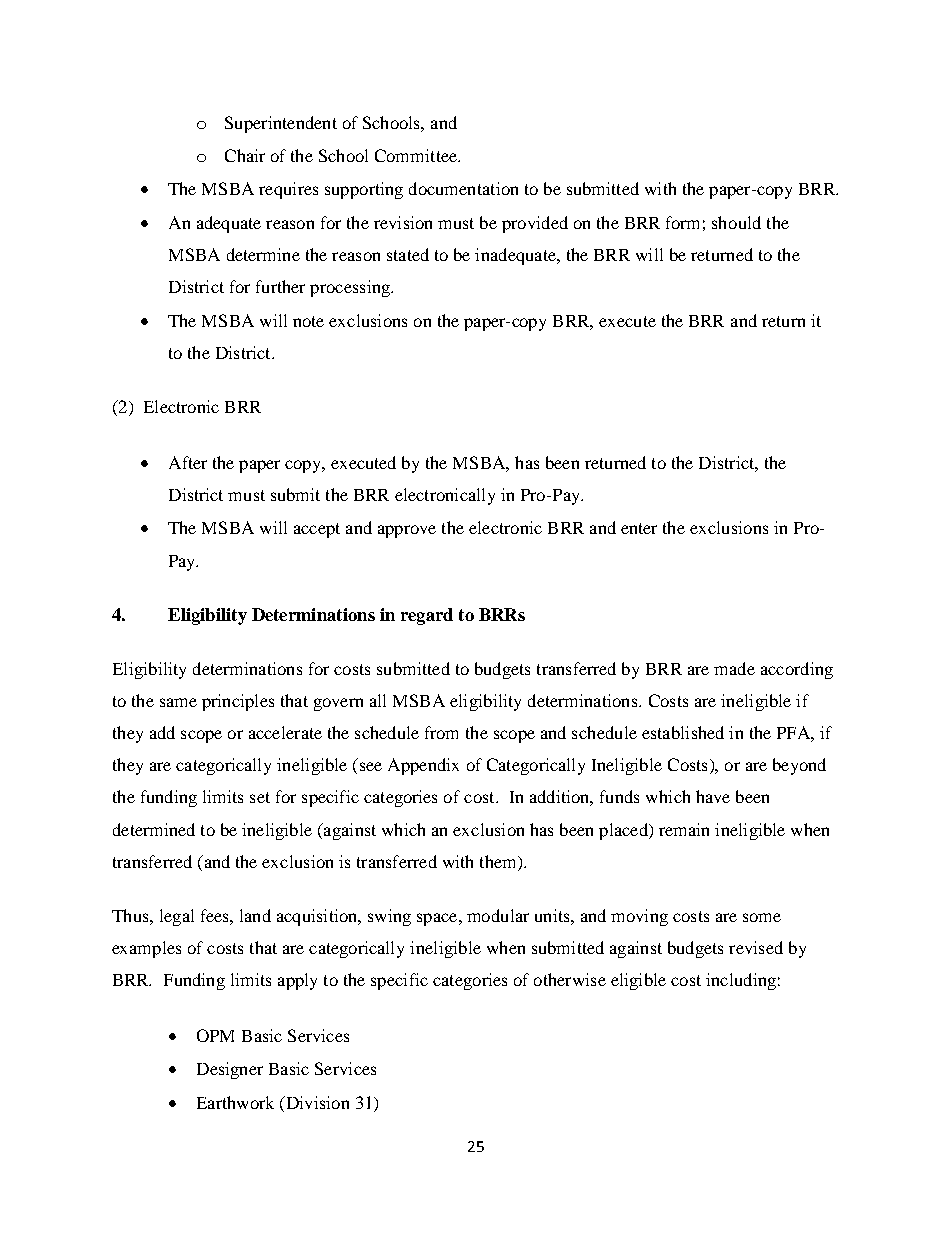 The width and height of the document is (952, 1233). Describe the element at coordinates (570, 979) in the document. I see `otherwise` at that location.
